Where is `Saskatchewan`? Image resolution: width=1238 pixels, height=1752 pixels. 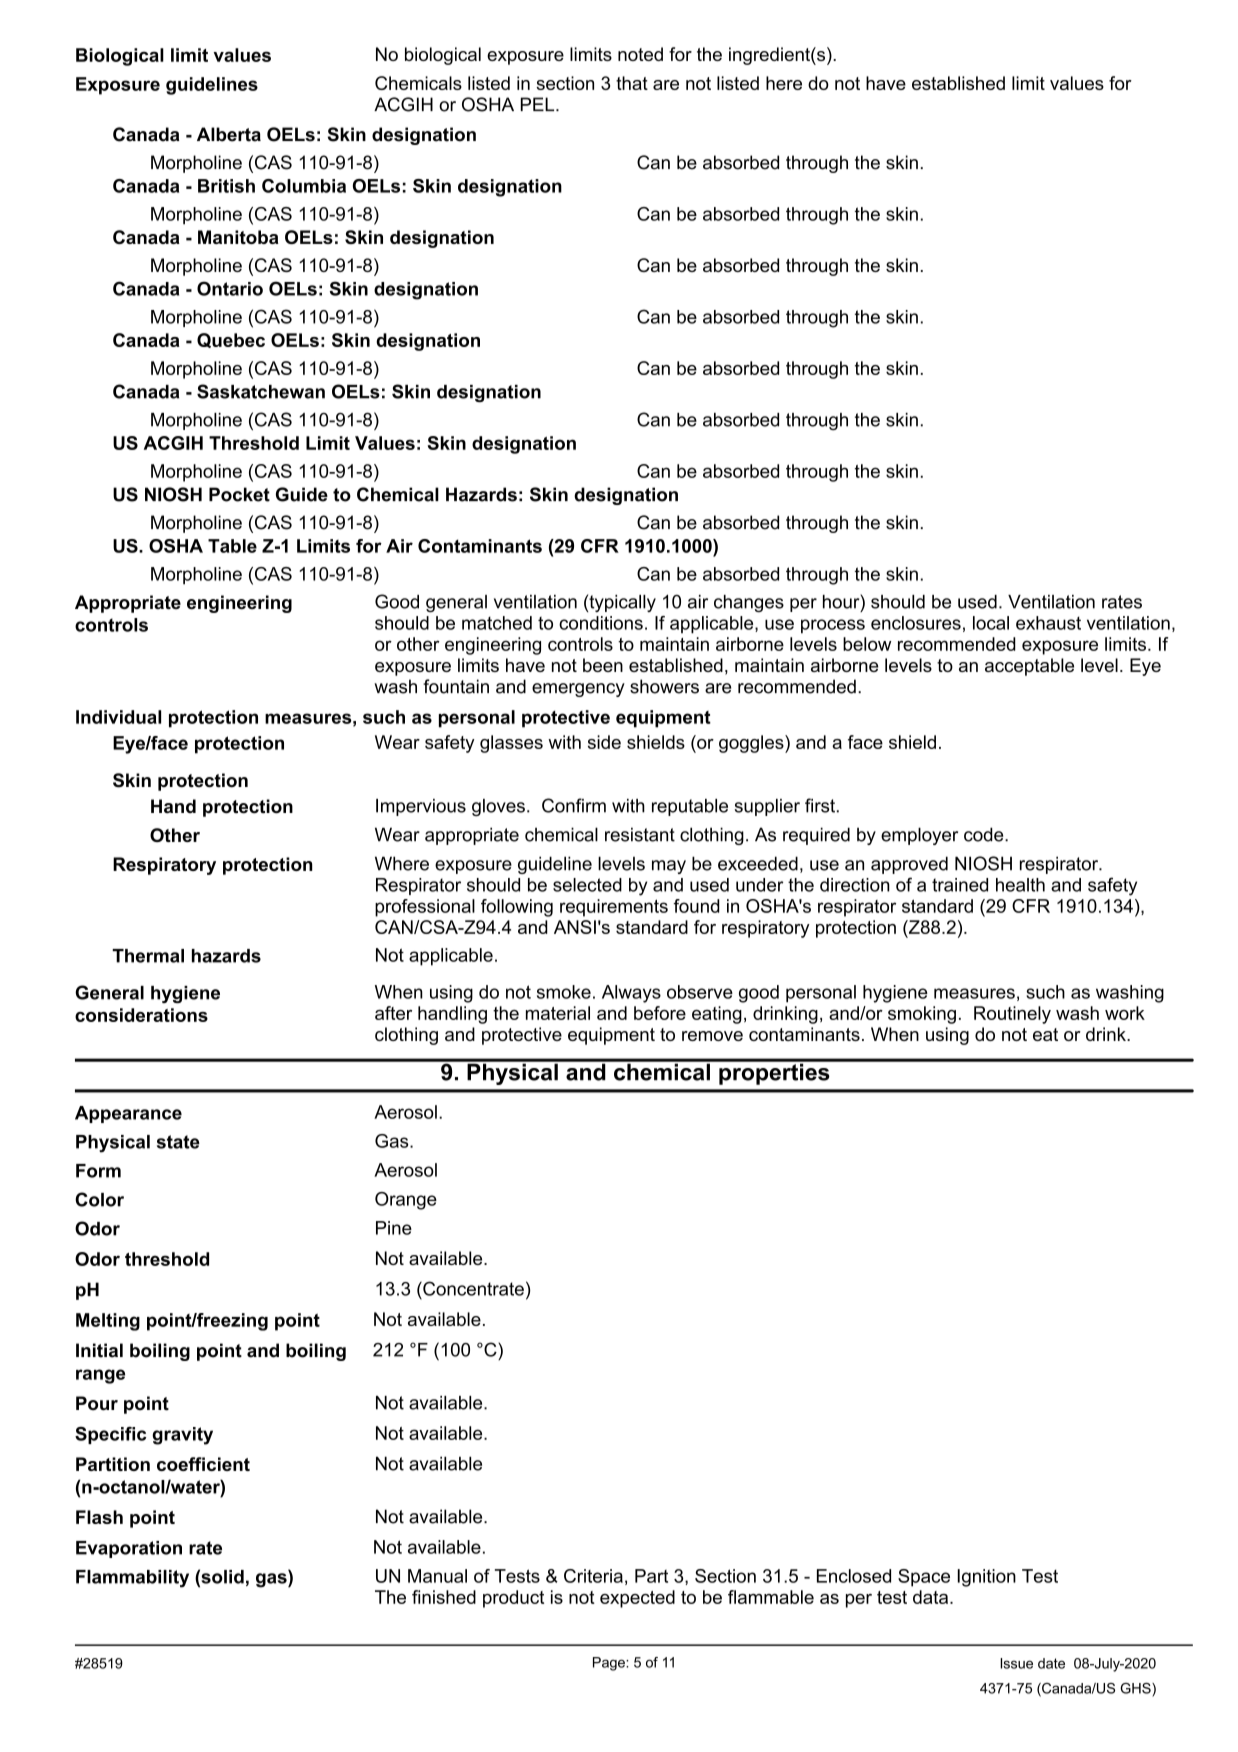 Saskatchewan is located at coordinates (261, 391).
